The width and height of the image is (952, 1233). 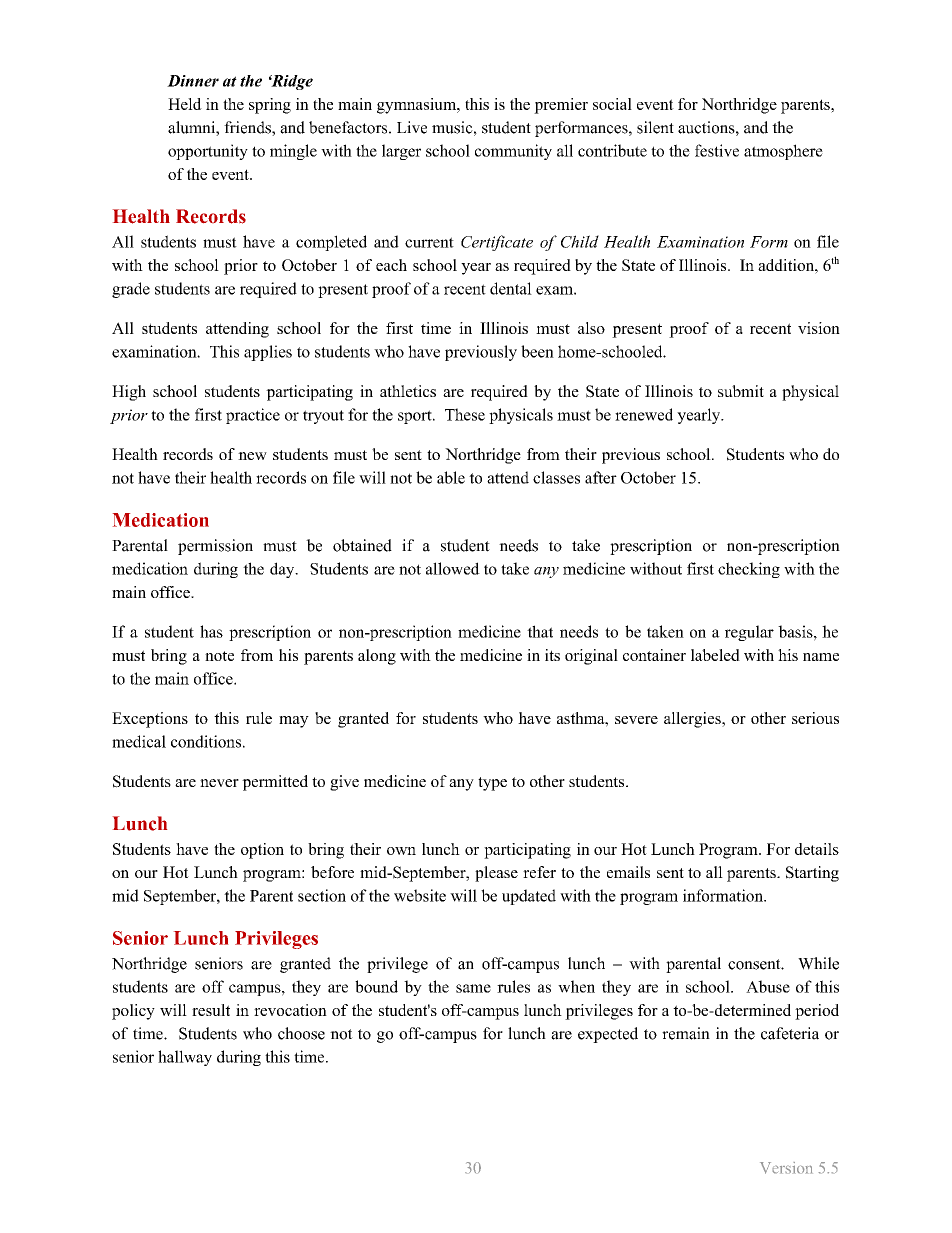 What do you see at coordinates (749, 633) in the image?
I see `regular` at bounding box center [749, 633].
